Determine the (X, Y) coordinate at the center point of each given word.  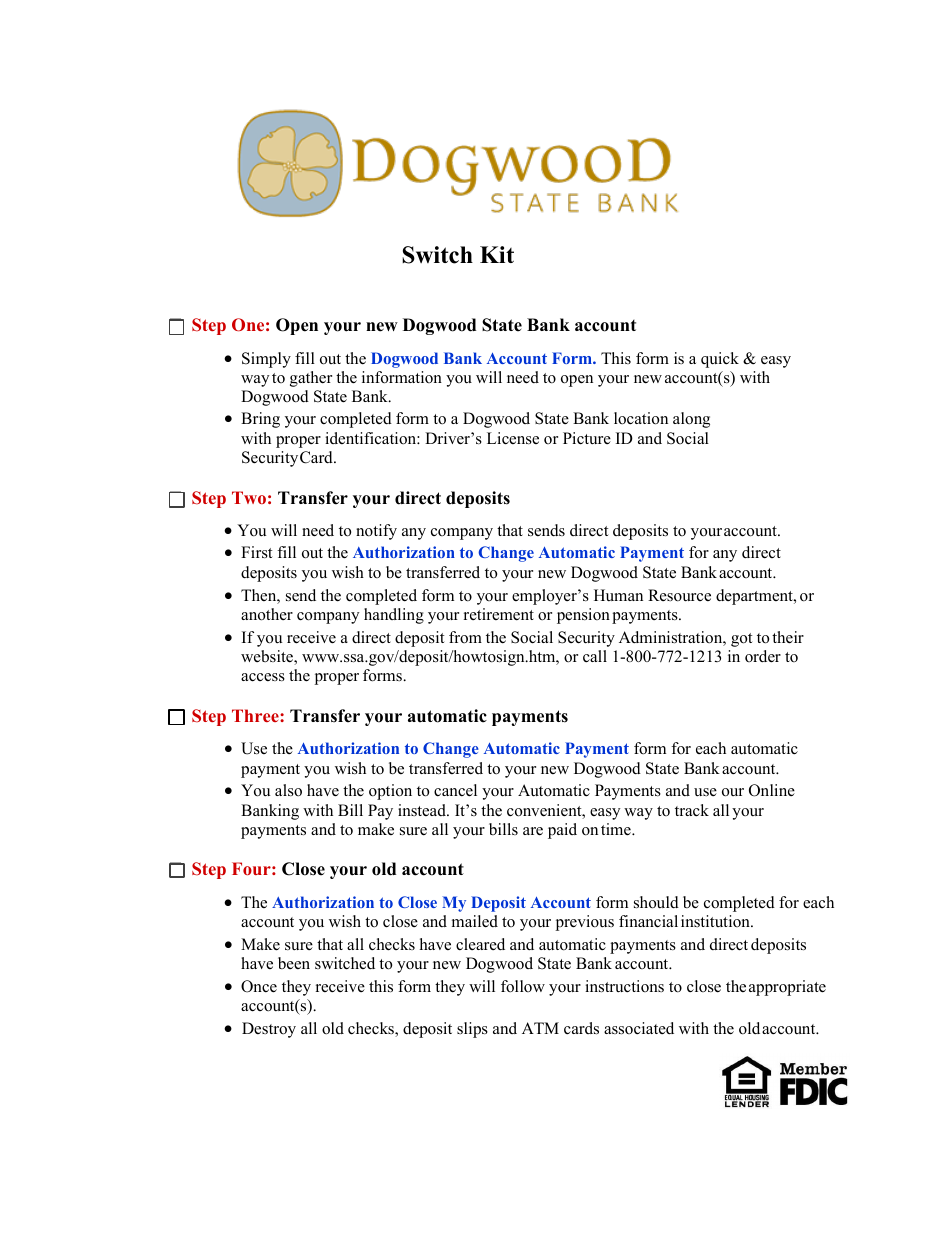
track (692, 810)
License (513, 438)
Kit (497, 254)
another (267, 614)
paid (562, 831)
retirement (499, 614)
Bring (260, 420)
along (691, 420)
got (741, 640)
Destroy (269, 1030)
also (288, 790)
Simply (266, 360)
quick (720, 360)
